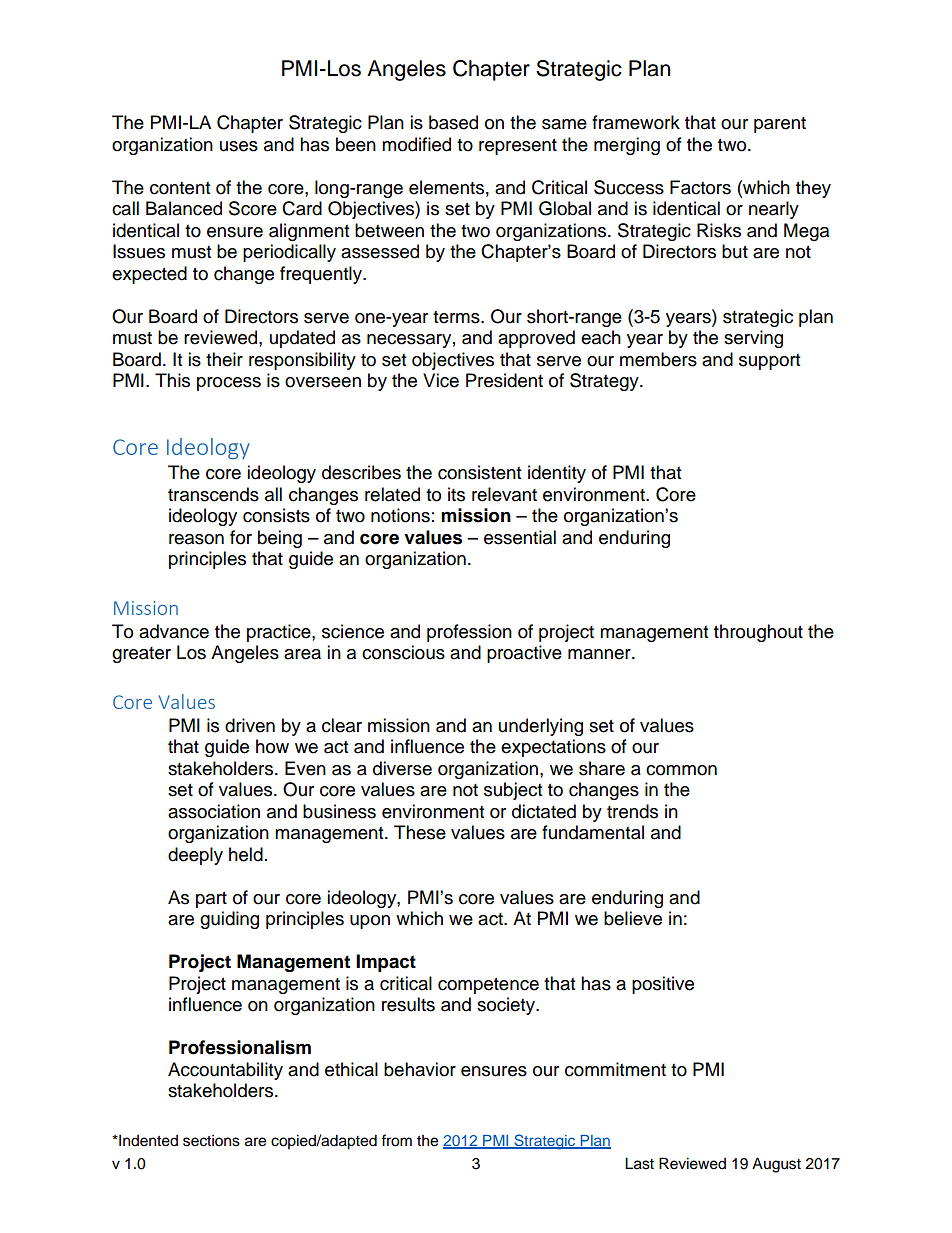 Image resolution: width=952 pixels, height=1233 pixels. What do you see at coordinates (518, 147) in the screenshot?
I see `represent` at bounding box center [518, 147].
